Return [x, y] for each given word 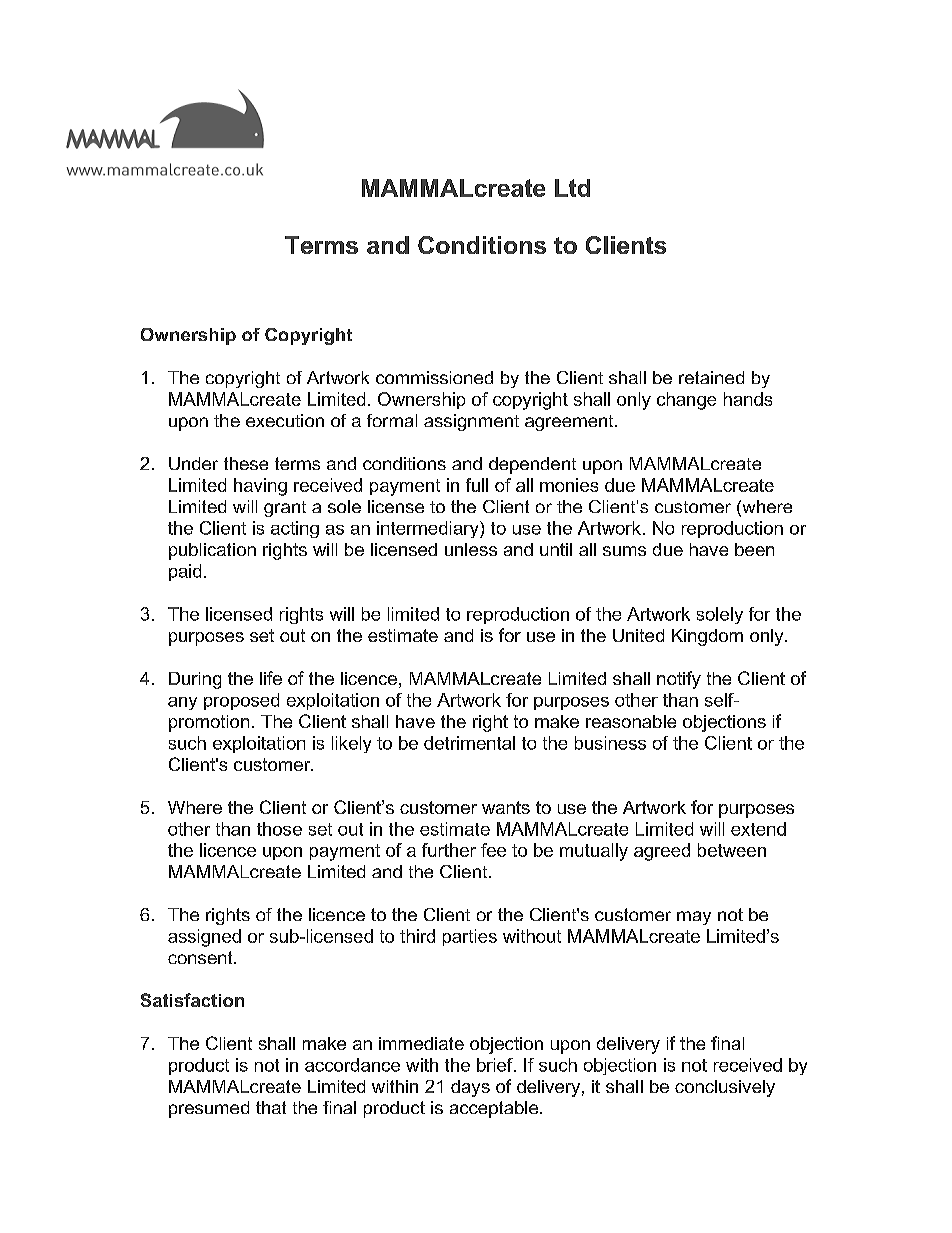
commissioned [434, 377]
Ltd [572, 188]
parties [470, 937]
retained [711, 377]
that [271, 1107]
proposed [241, 701]
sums [624, 551]
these [246, 463]
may [694, 918]
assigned [204, 938]
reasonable [631, 721]
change [686, 401]
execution [285, 420]
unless [471, 549]
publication [212, 551]
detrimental [469, 743]
